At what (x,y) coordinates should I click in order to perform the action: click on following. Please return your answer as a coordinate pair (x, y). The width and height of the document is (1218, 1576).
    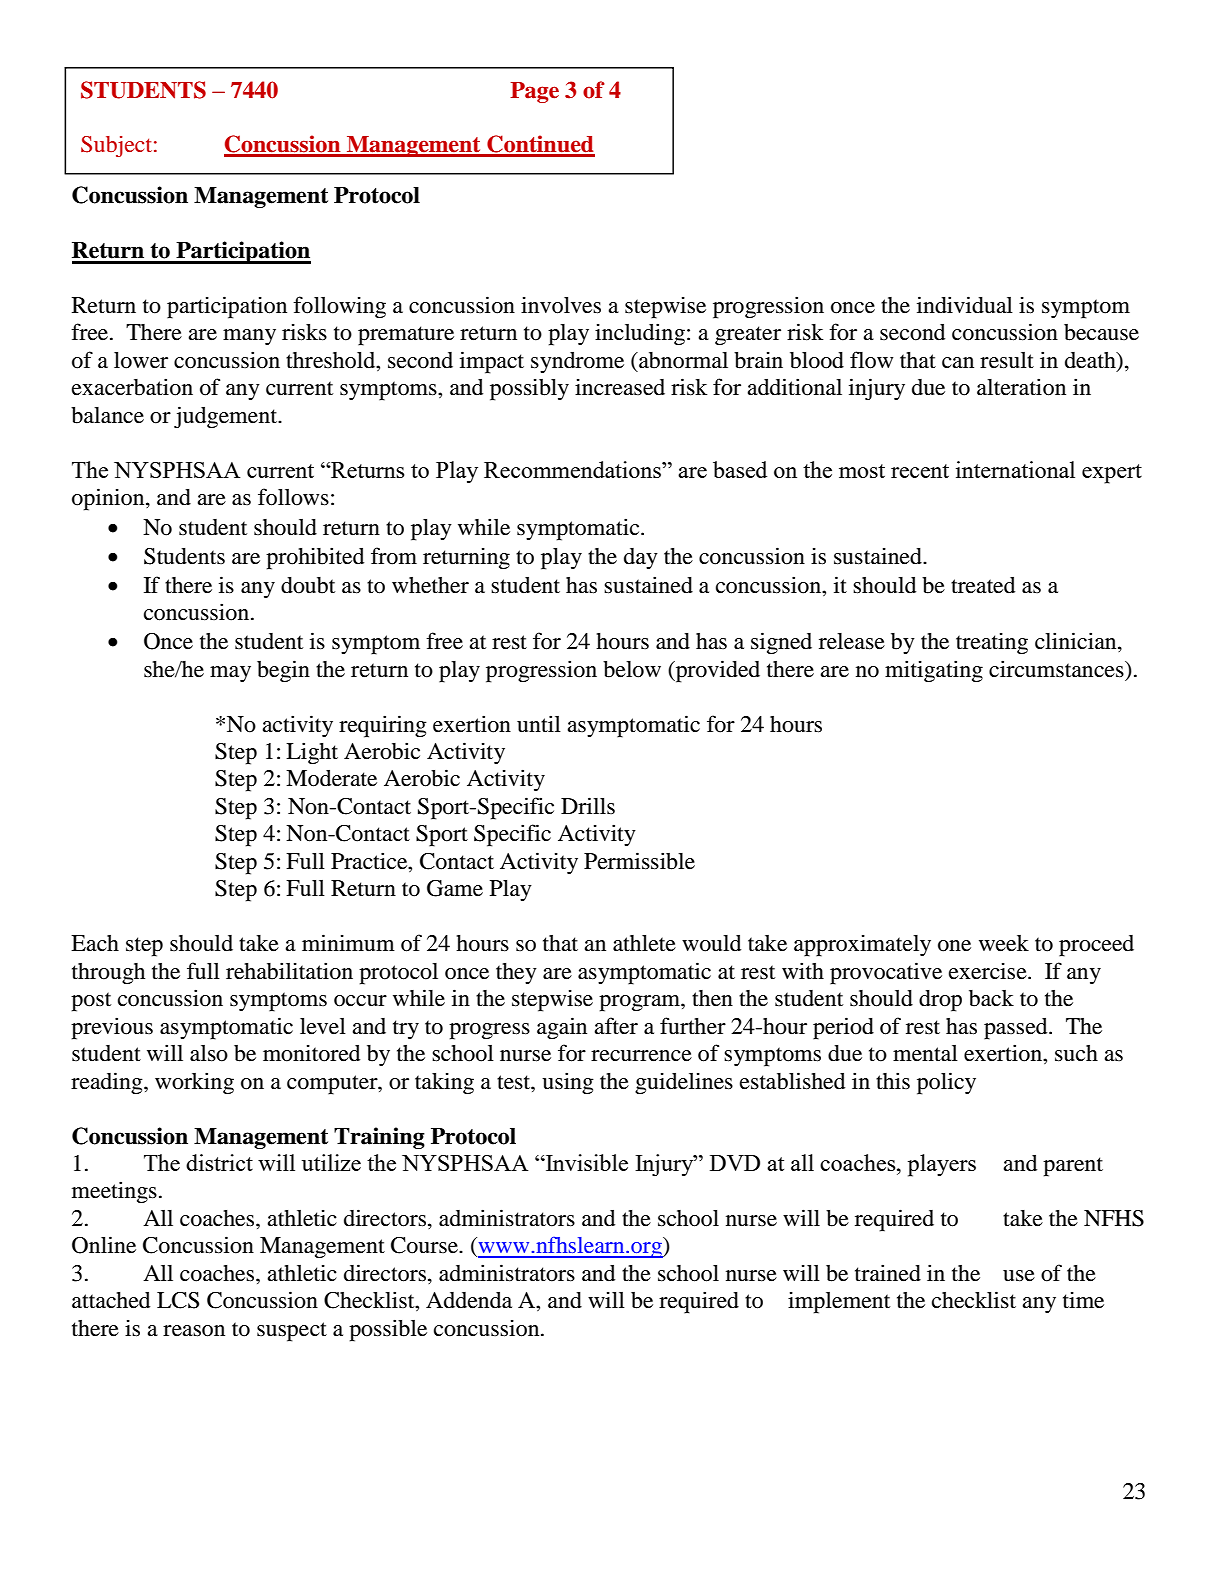
    Looking at the image, I should click on (339, 307).
